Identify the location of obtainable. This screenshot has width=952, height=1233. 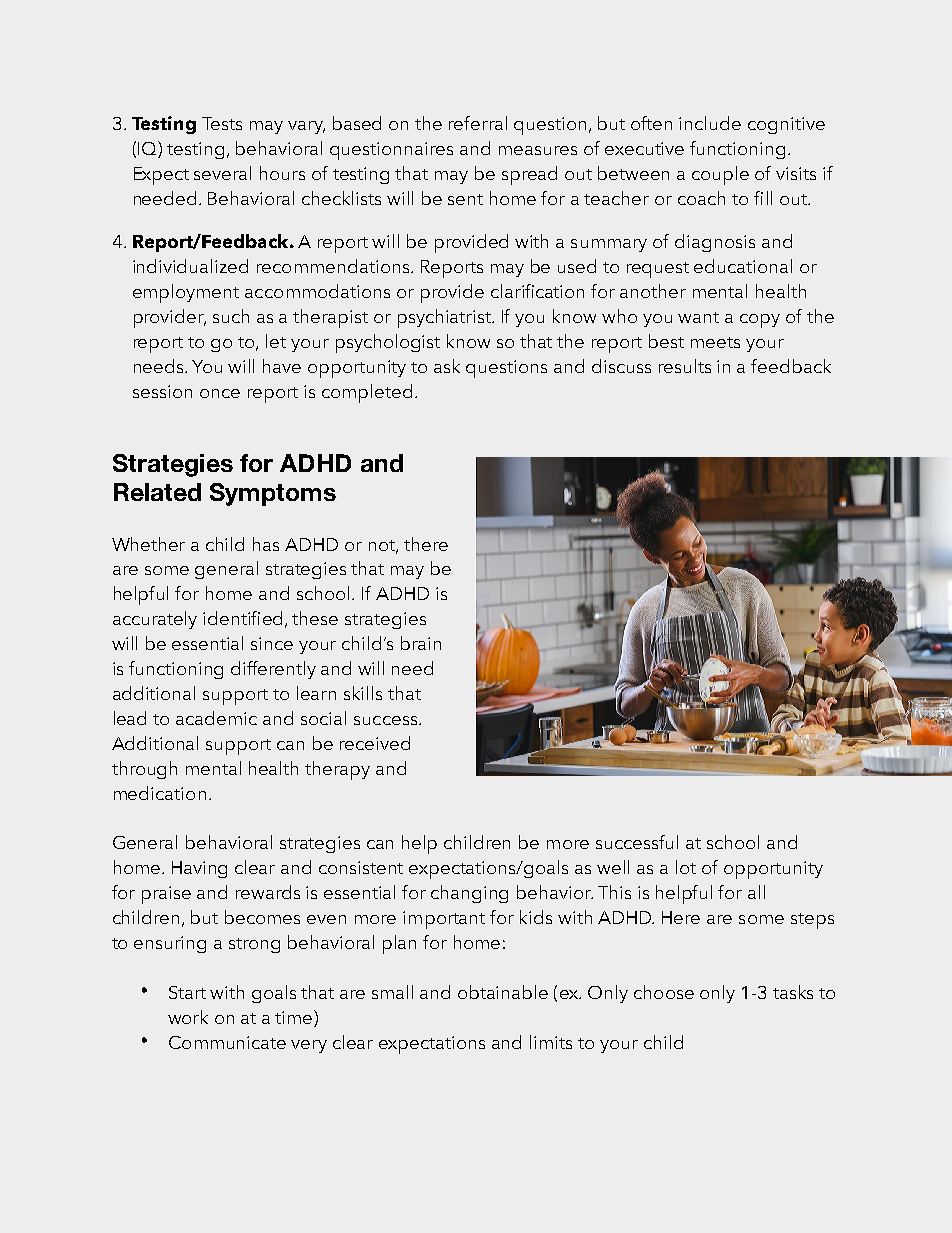
(503, 992).
